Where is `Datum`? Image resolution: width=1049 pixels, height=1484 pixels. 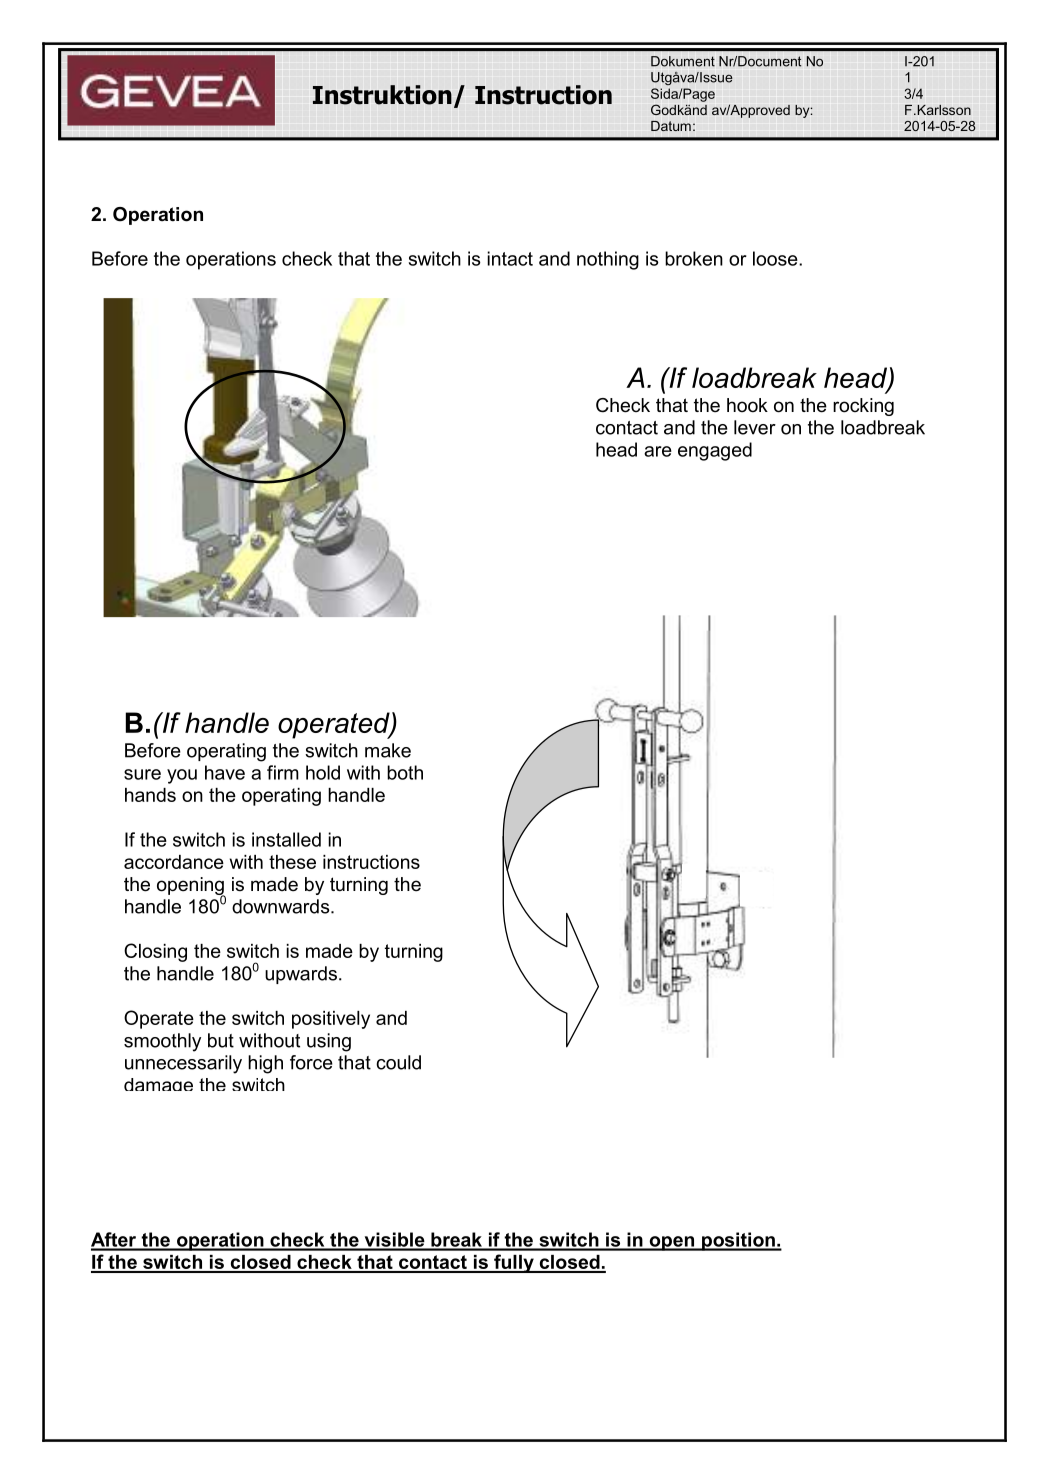 Datum is located at coordinates (671, 126).
